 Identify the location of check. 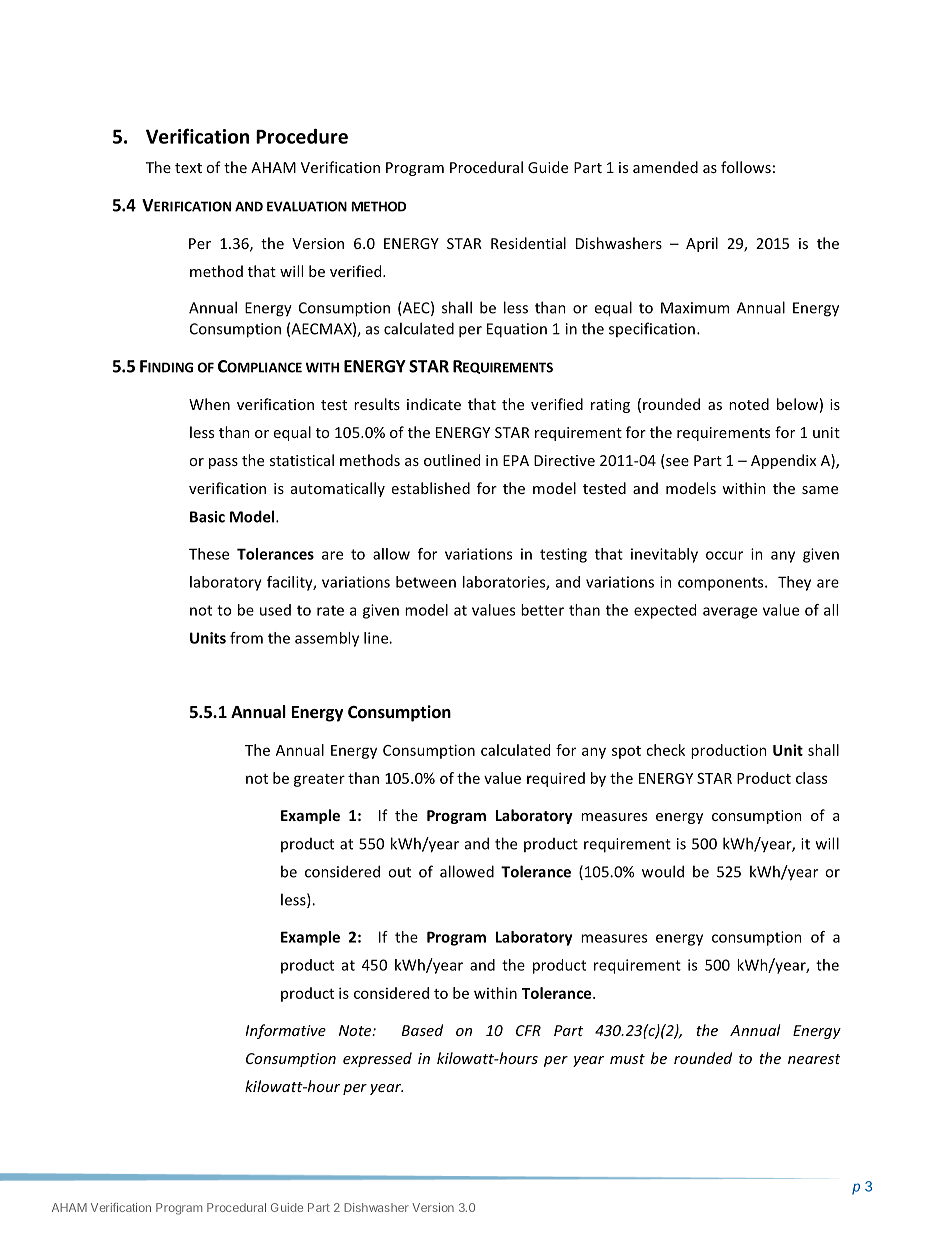
(665, 750).
